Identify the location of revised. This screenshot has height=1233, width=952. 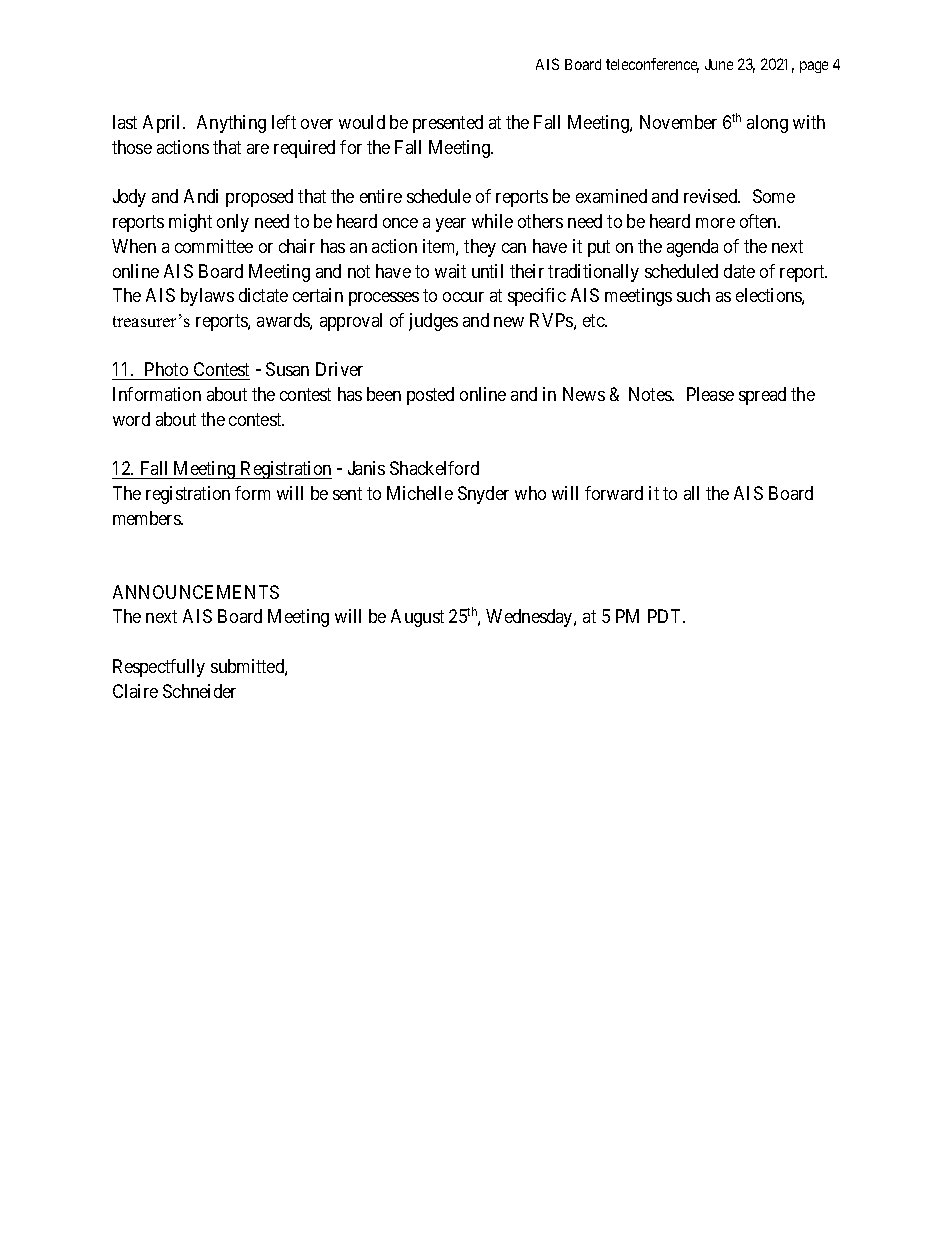
(712, 196).
